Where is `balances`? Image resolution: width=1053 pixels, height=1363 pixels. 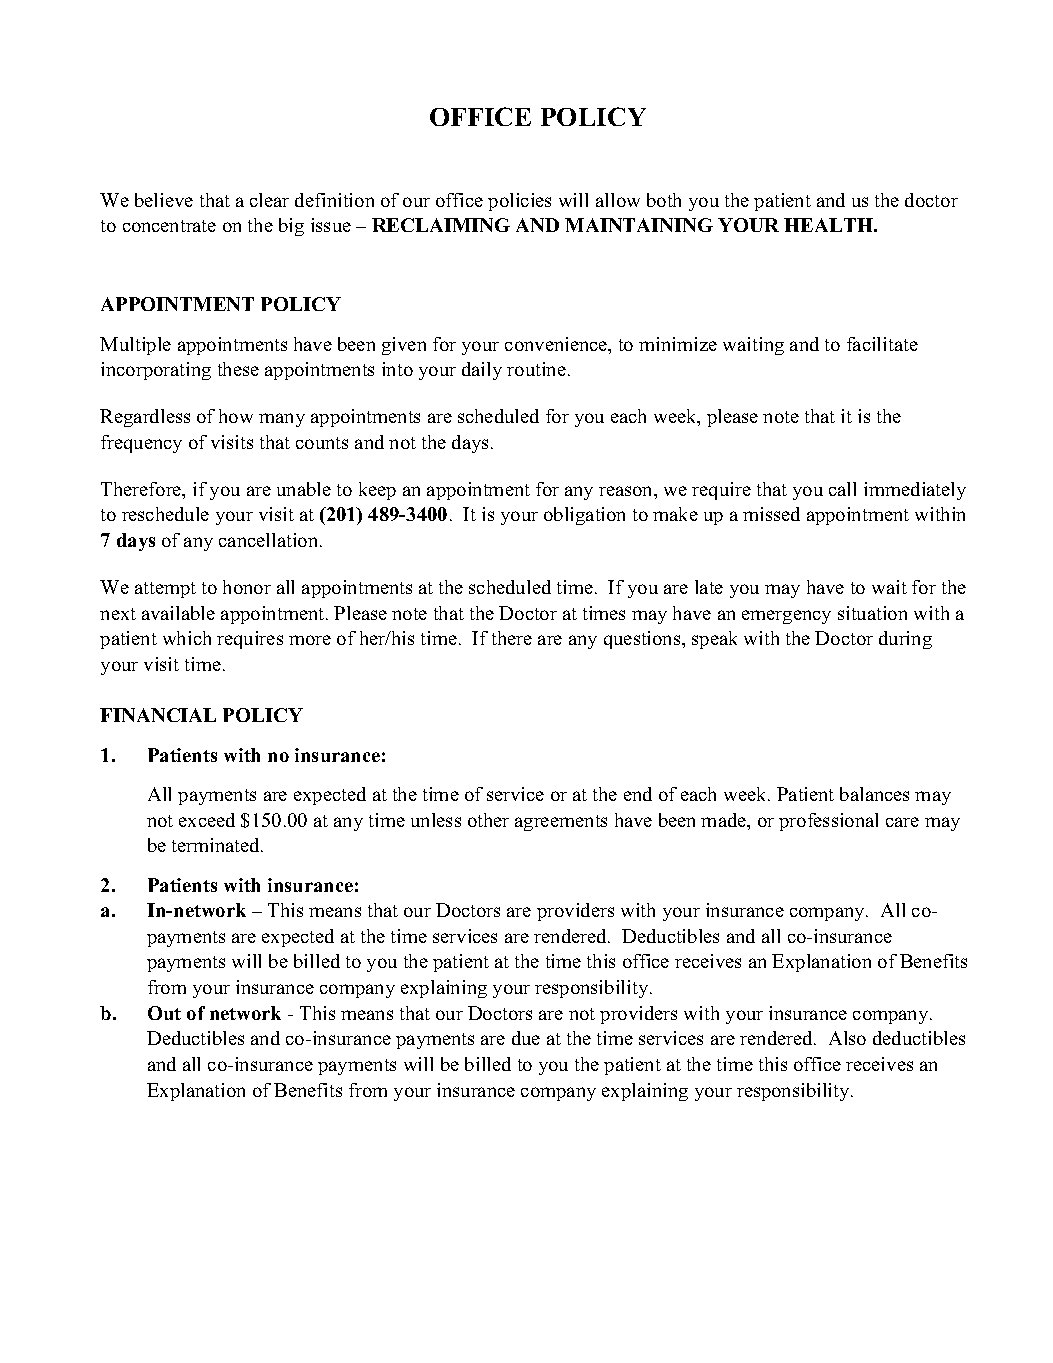
balances is located at coordinates (874, 794).
